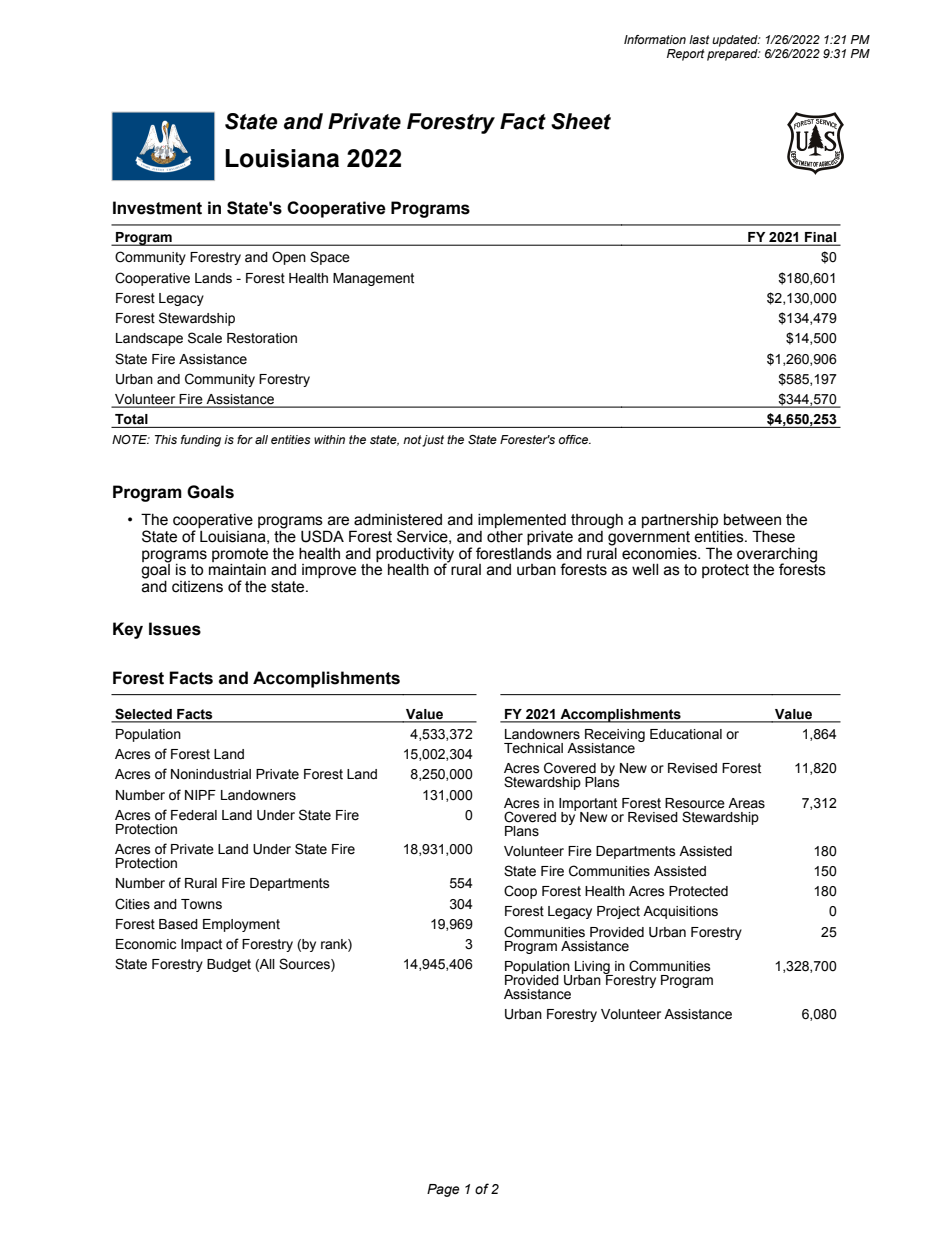  What do you see at coordinates (194, 815) in the screenshot?
I see `Federal` at bounding box center [194, 815].
